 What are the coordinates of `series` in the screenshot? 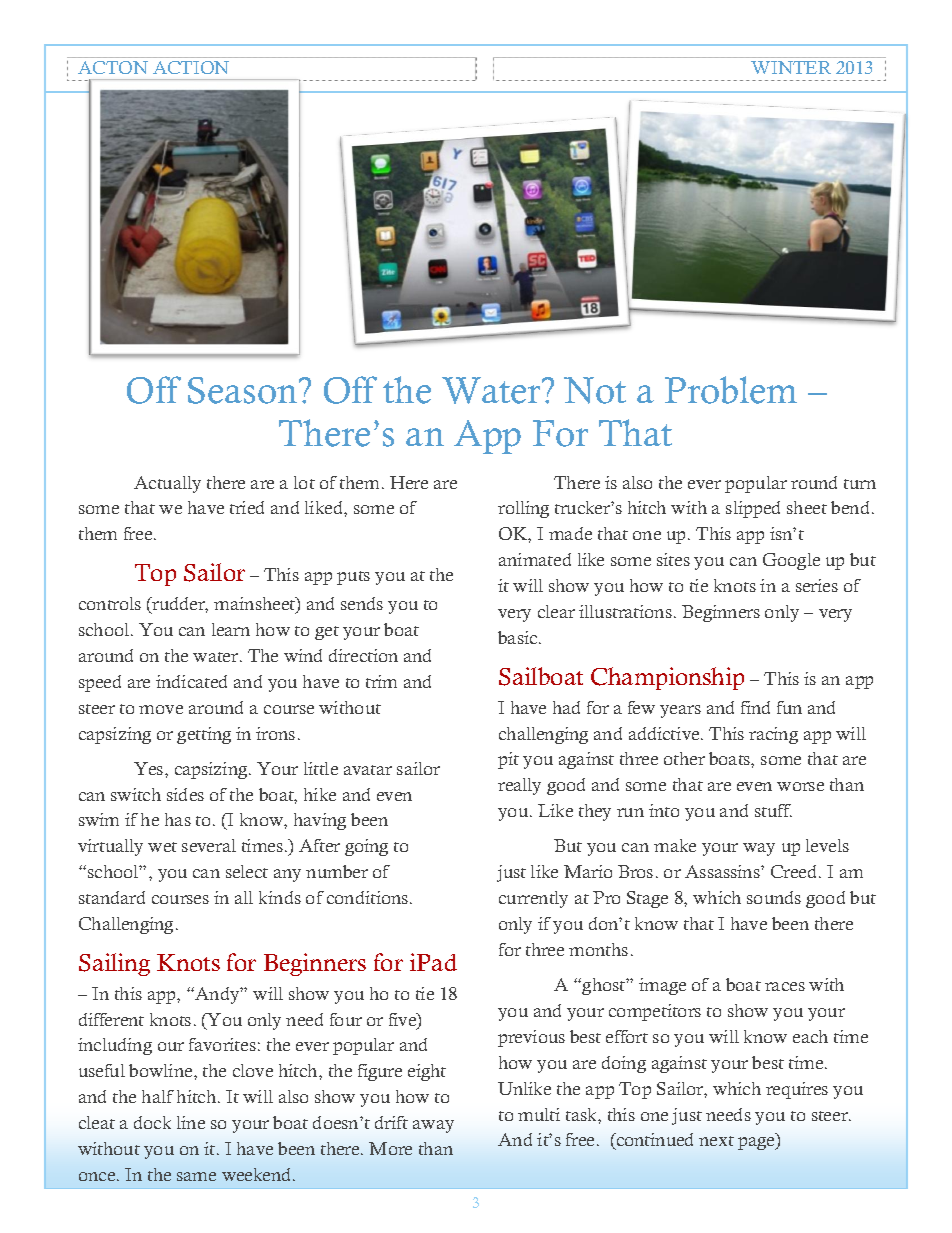 It's located at (817, 585).
